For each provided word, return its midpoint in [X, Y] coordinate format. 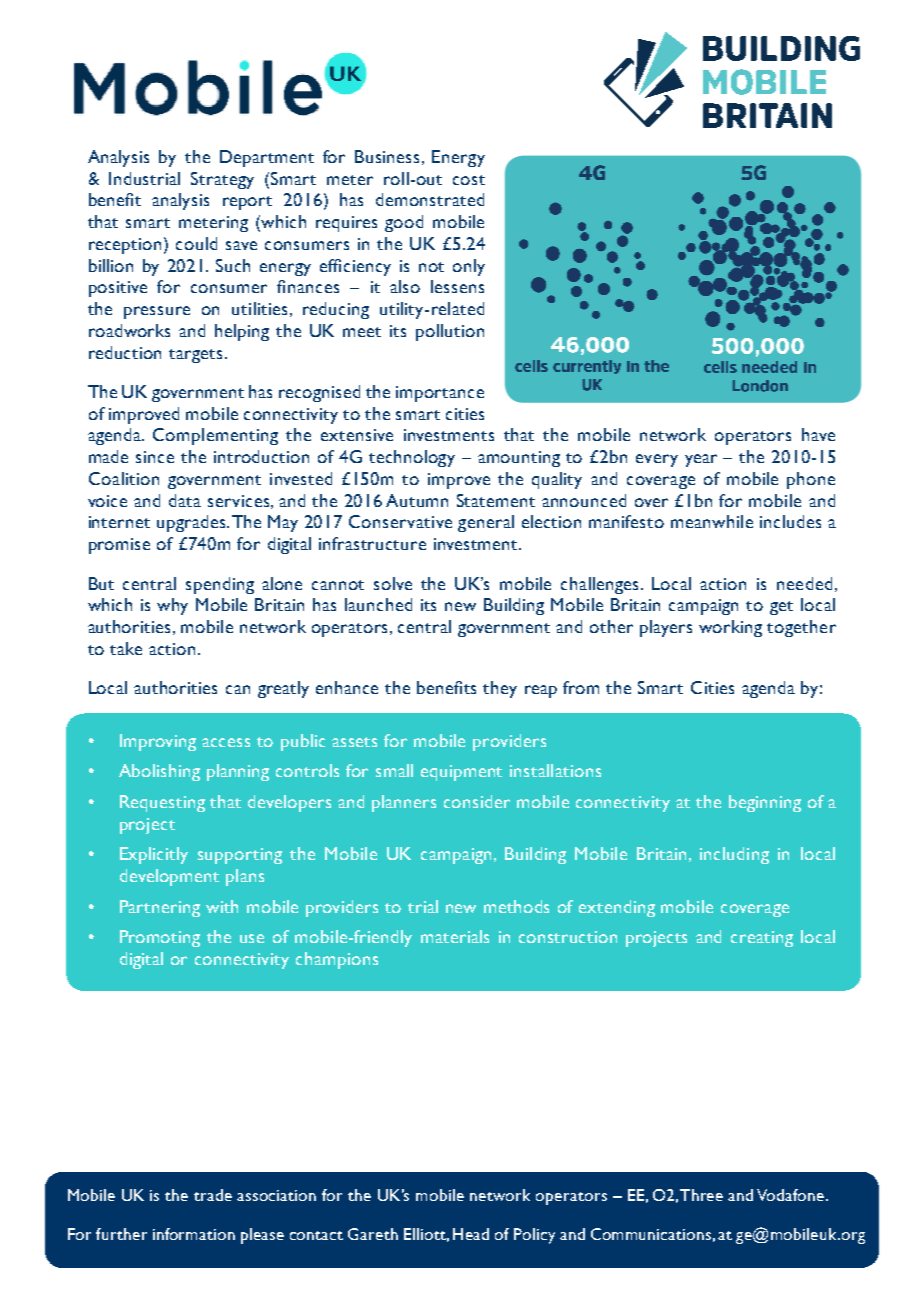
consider [477, 801]
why [172, 606]
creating [762, 939]
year [701, 460]
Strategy [222, 180]
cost [469, 180]
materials [455, 936]
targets [195, 356]
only [469, 267]
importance [440, 394]
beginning [765, 803]
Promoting [160, 938]
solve [393, 583]
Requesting [162, 803]
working [730, 628]
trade [213, 1195]
